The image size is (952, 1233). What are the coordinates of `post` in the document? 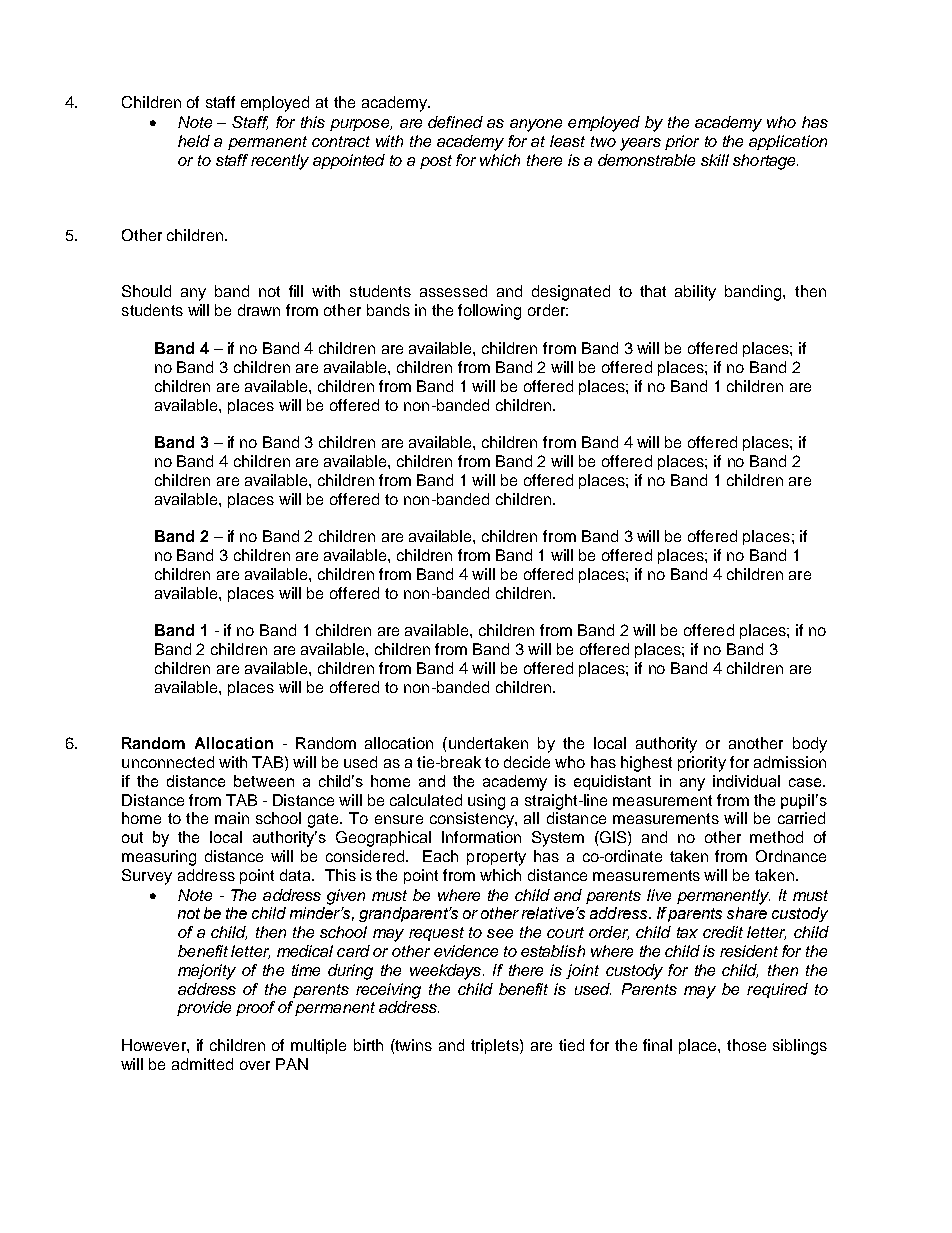 It's located at (436, 162).
